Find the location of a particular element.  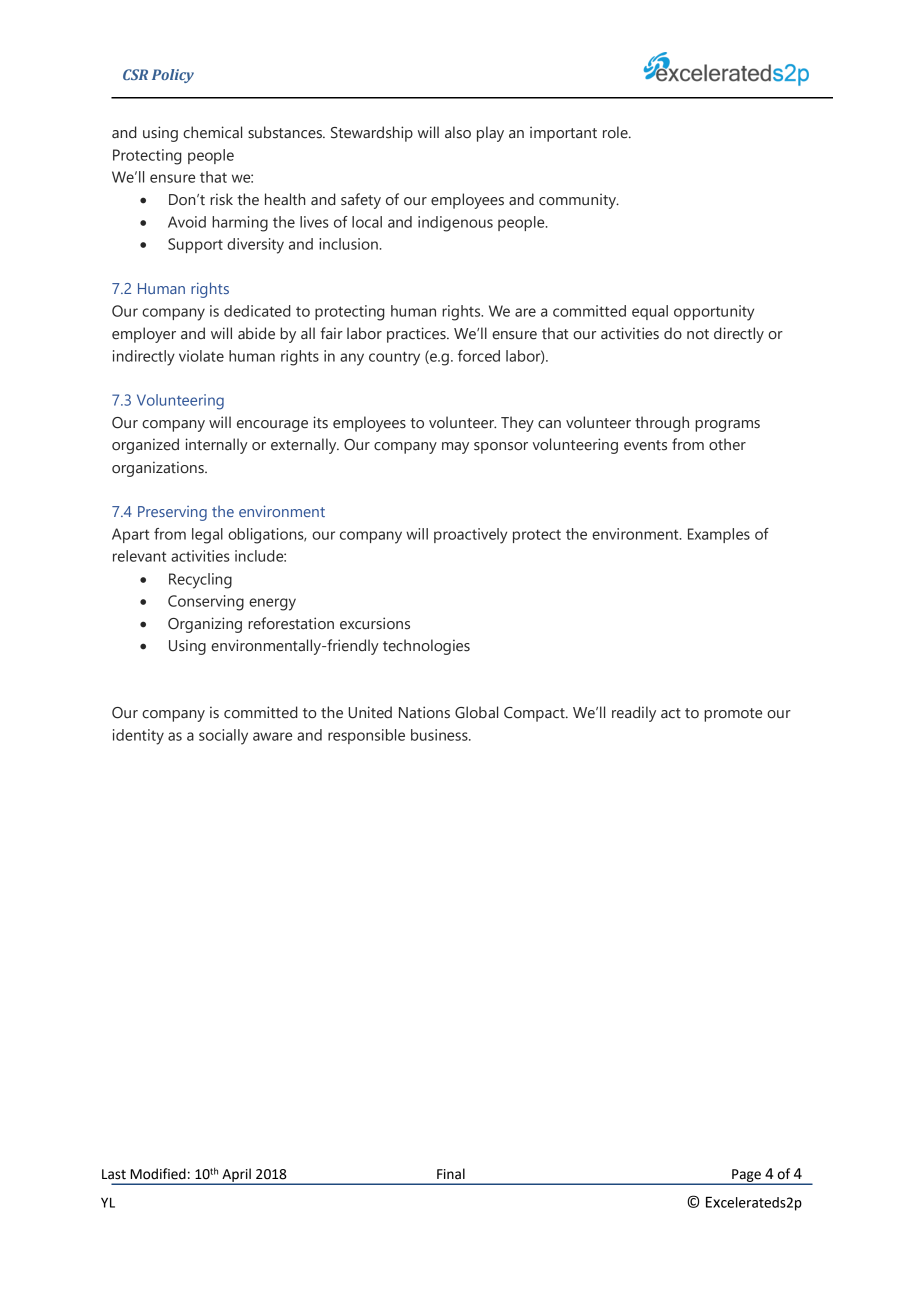

not is located at coordinates (698, 334).
